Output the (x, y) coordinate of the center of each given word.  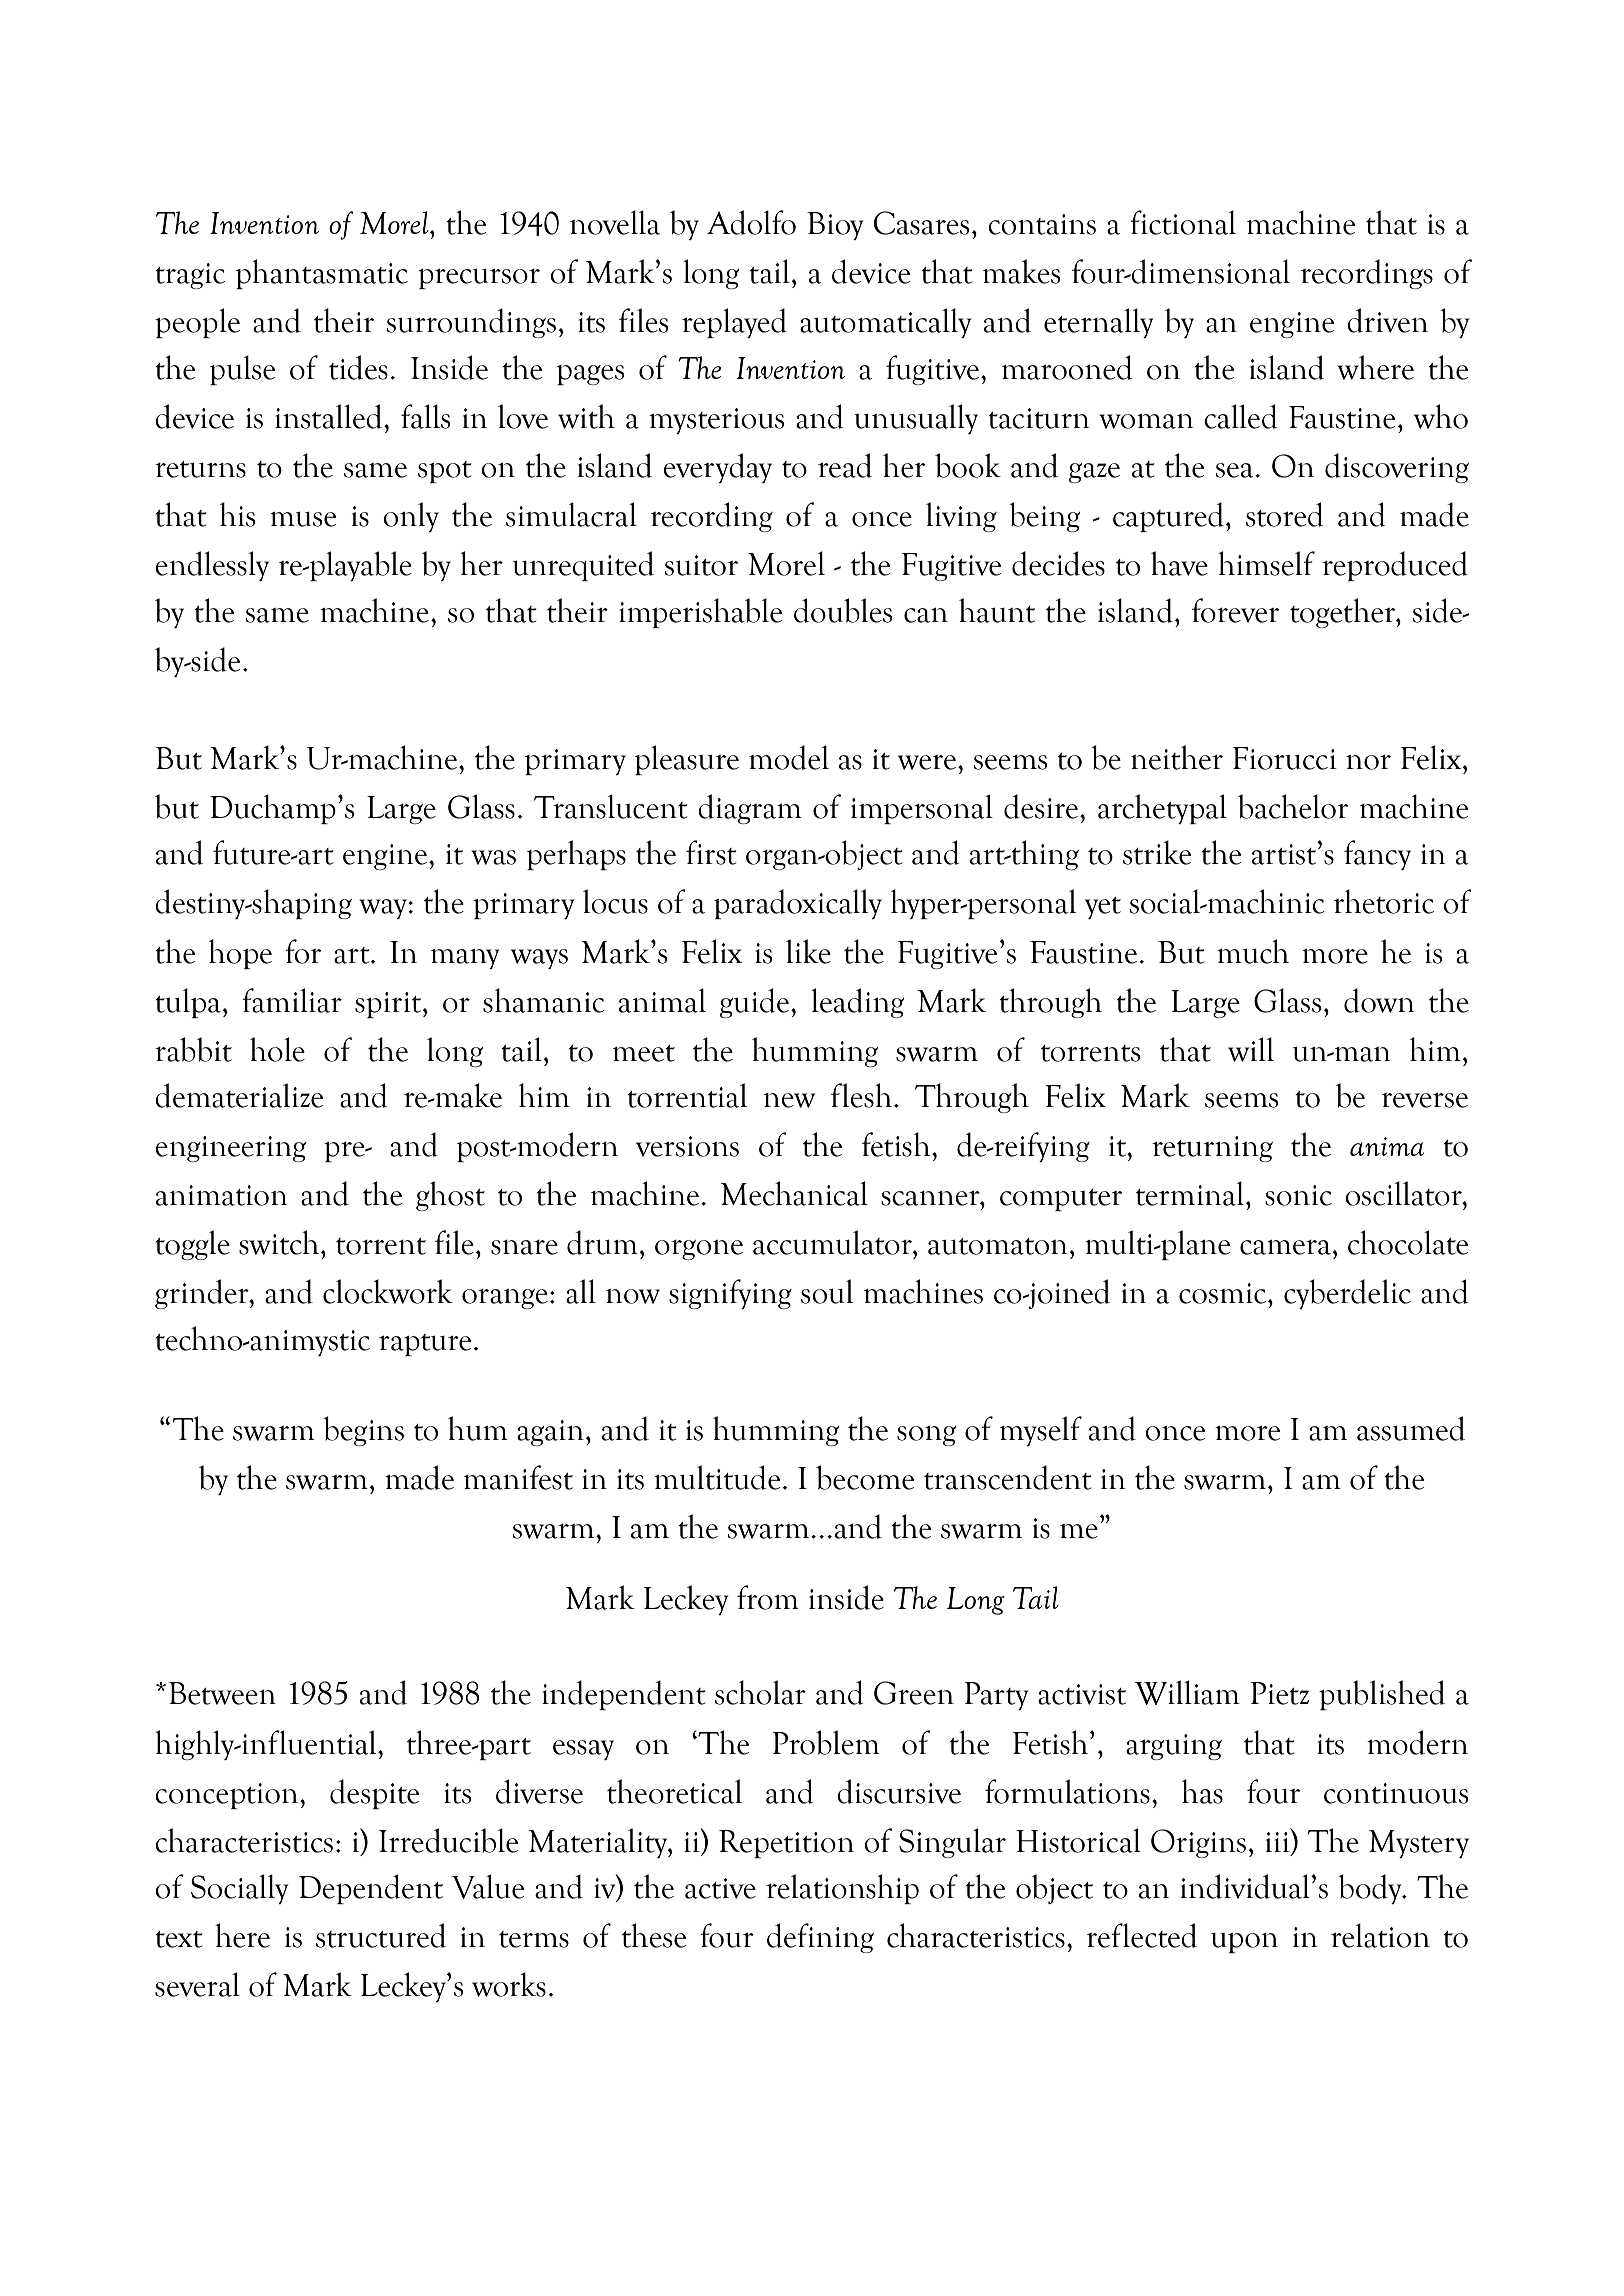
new (789, 1100)
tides (358, 367)
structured (381, 1935)
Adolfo (751, 222)
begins (363, 1431)
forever (1235, 610)
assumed (1411, 1428)
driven (1387, 320)
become (865, 1477)
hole (277, 1049)
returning (1212, 1149)
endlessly (212, 566)
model (789, 757)
